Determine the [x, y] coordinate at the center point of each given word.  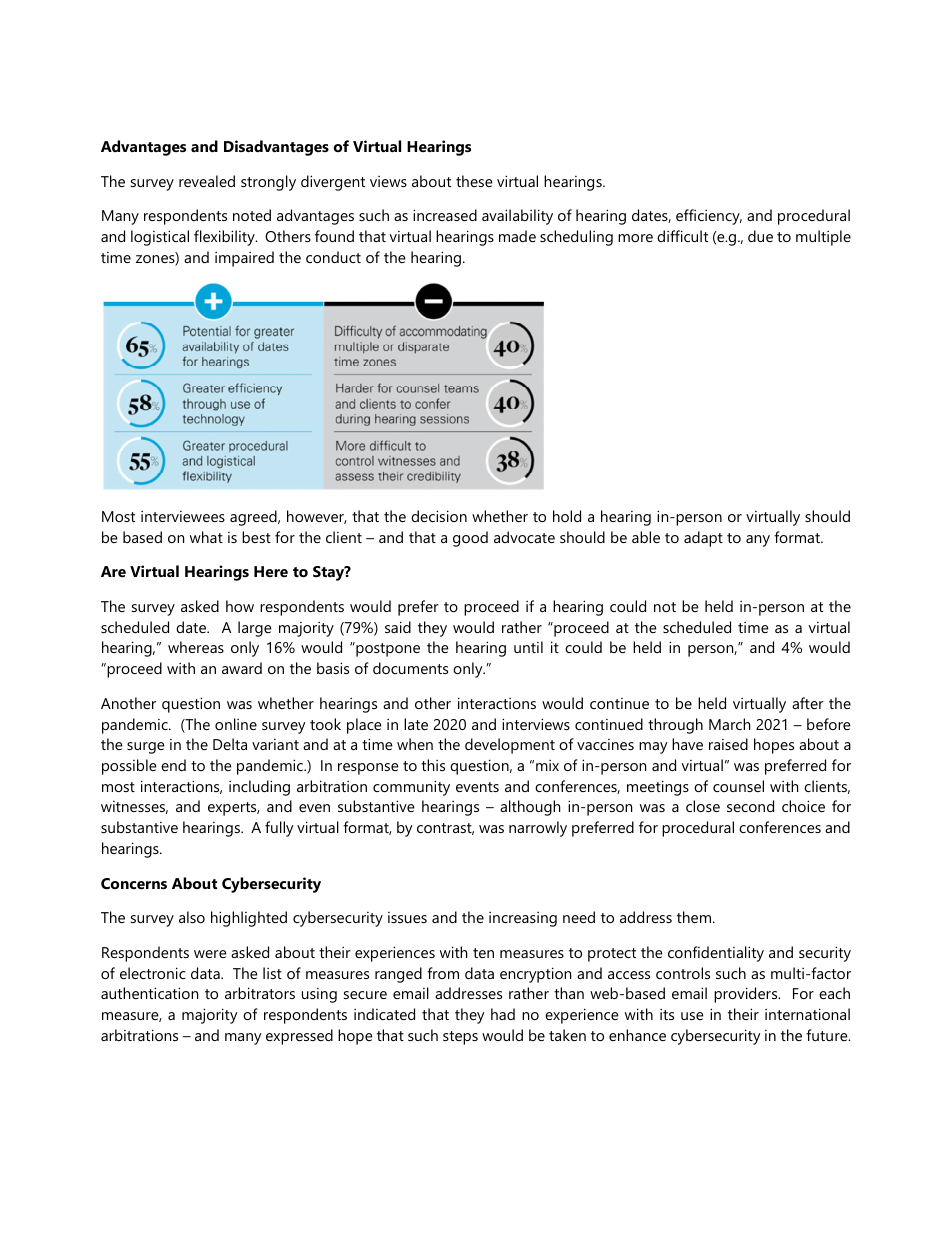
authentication [149, 993]
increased [445, 215]
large [255, 629]
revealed [207, 181]
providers [747, 995]
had [503, 1014]
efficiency [709, 217]
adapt [703, 539]
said [398, 627]
